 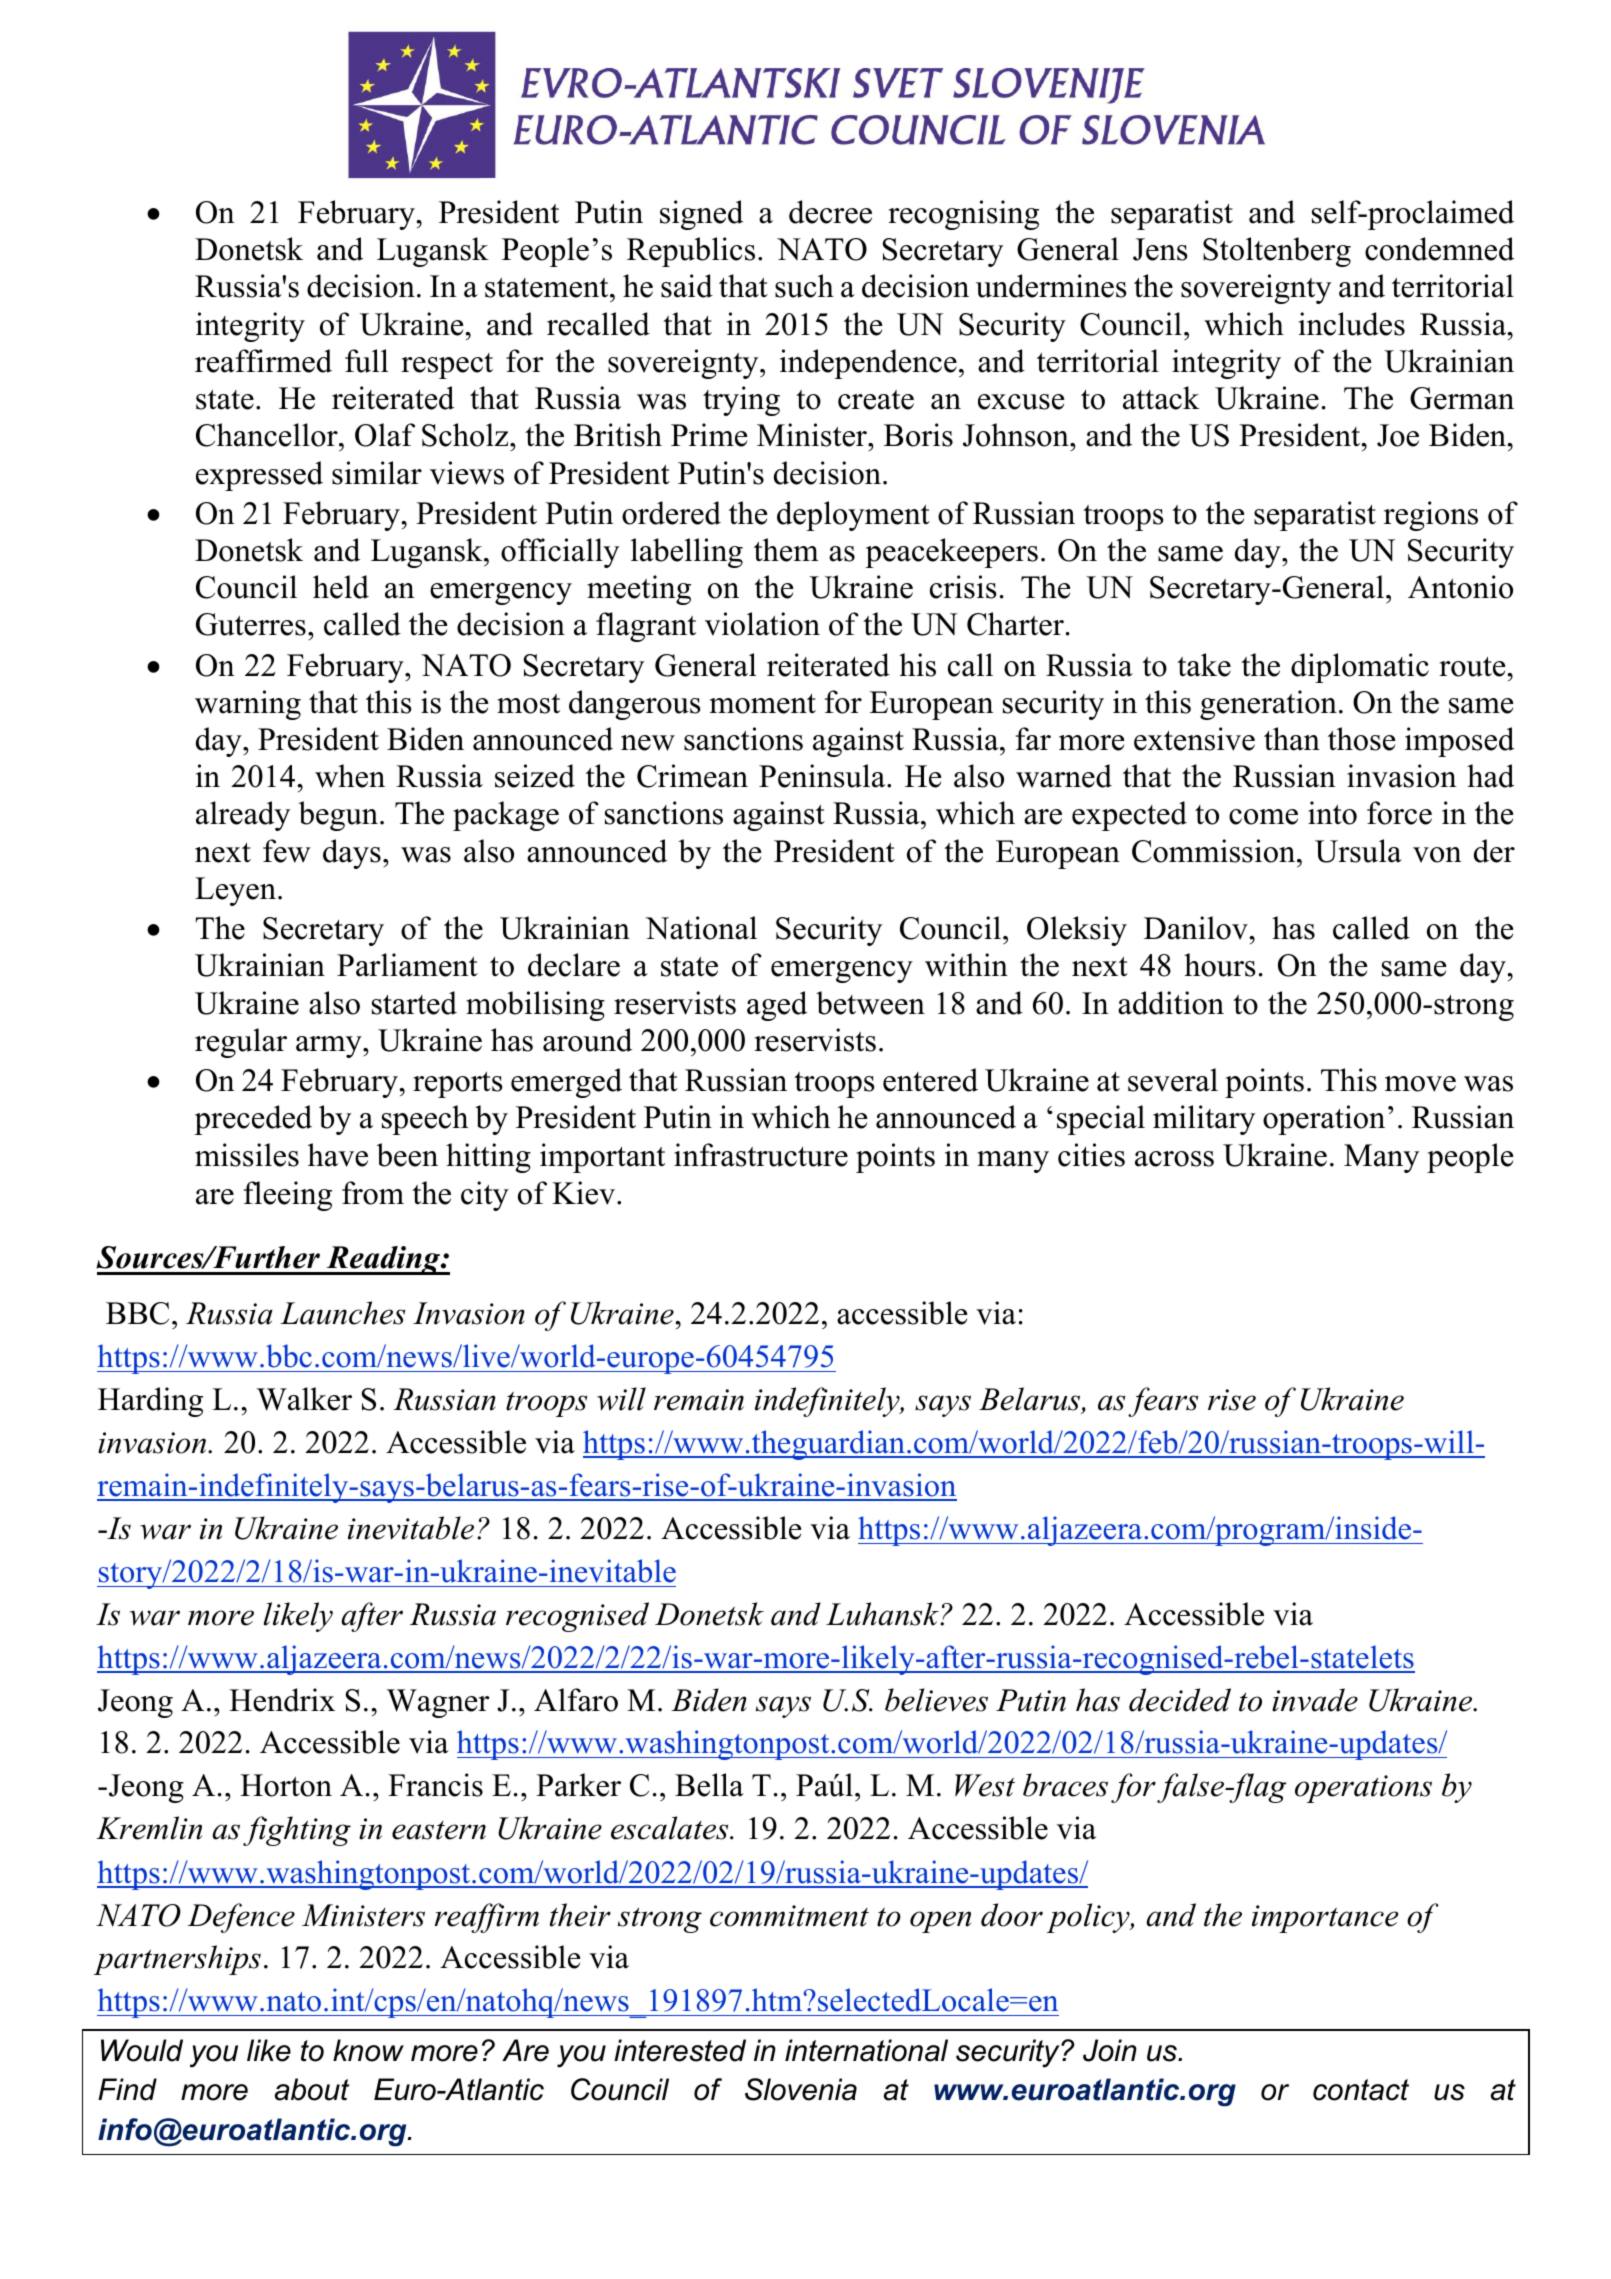 What do you see at coordinates (1358, 851) in the screenshot?
I see `Ursula` at bounding box center [1358, 851].
